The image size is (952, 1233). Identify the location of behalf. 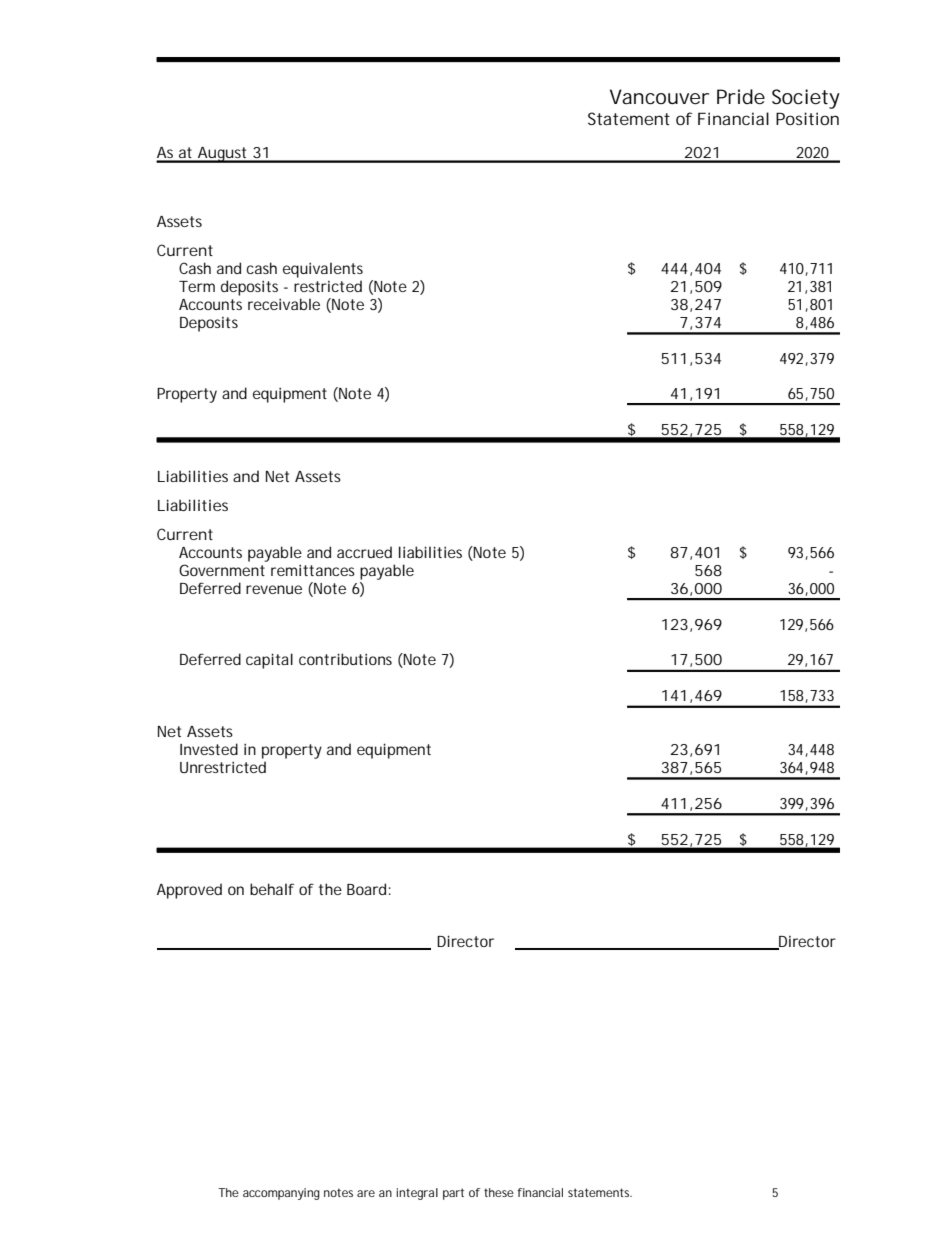
(272, 889).
